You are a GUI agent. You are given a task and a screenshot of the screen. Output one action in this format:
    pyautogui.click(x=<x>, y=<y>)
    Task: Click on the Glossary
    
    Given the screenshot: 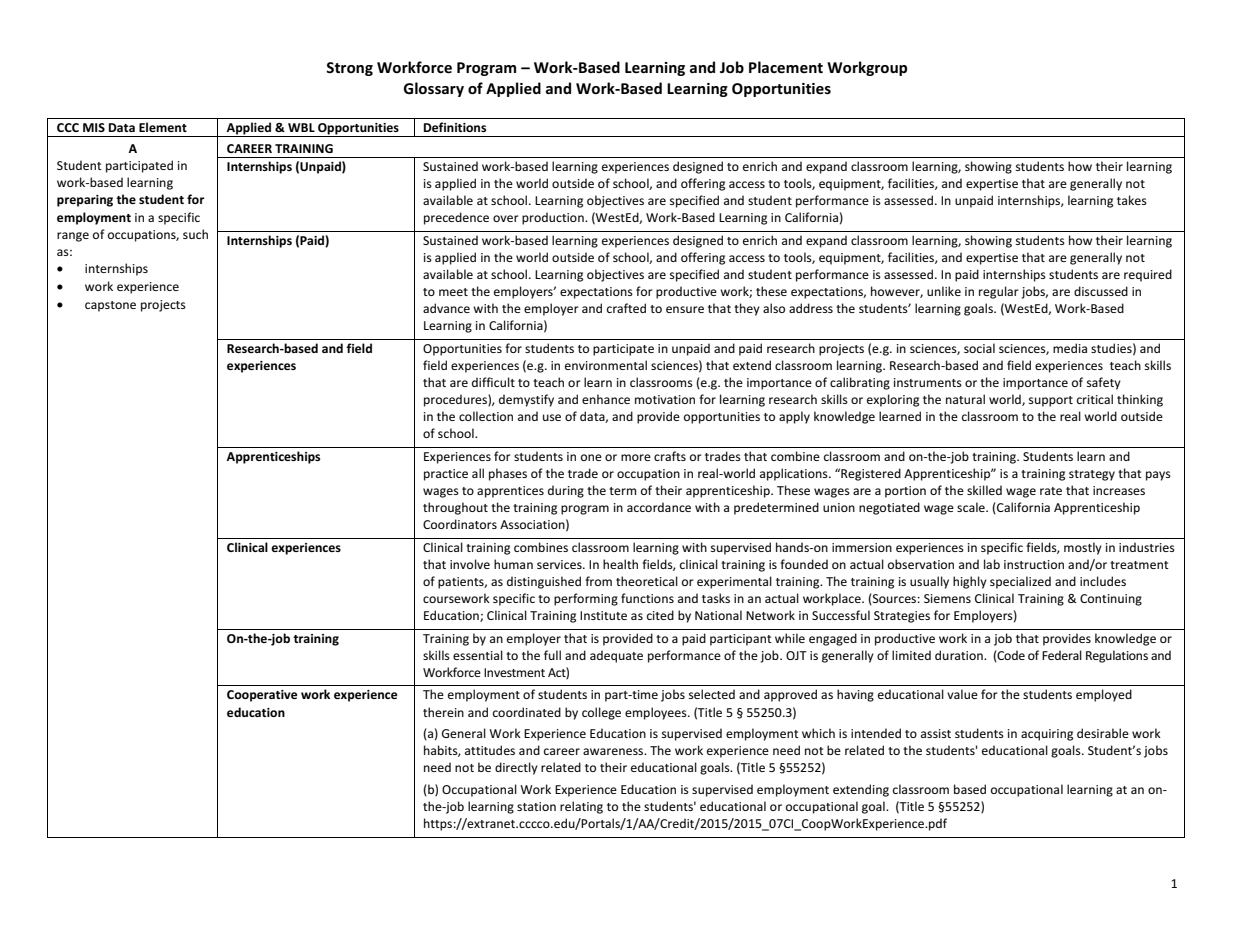 What is the action you would take?
    pyautogui.click(x=434, y=89)
